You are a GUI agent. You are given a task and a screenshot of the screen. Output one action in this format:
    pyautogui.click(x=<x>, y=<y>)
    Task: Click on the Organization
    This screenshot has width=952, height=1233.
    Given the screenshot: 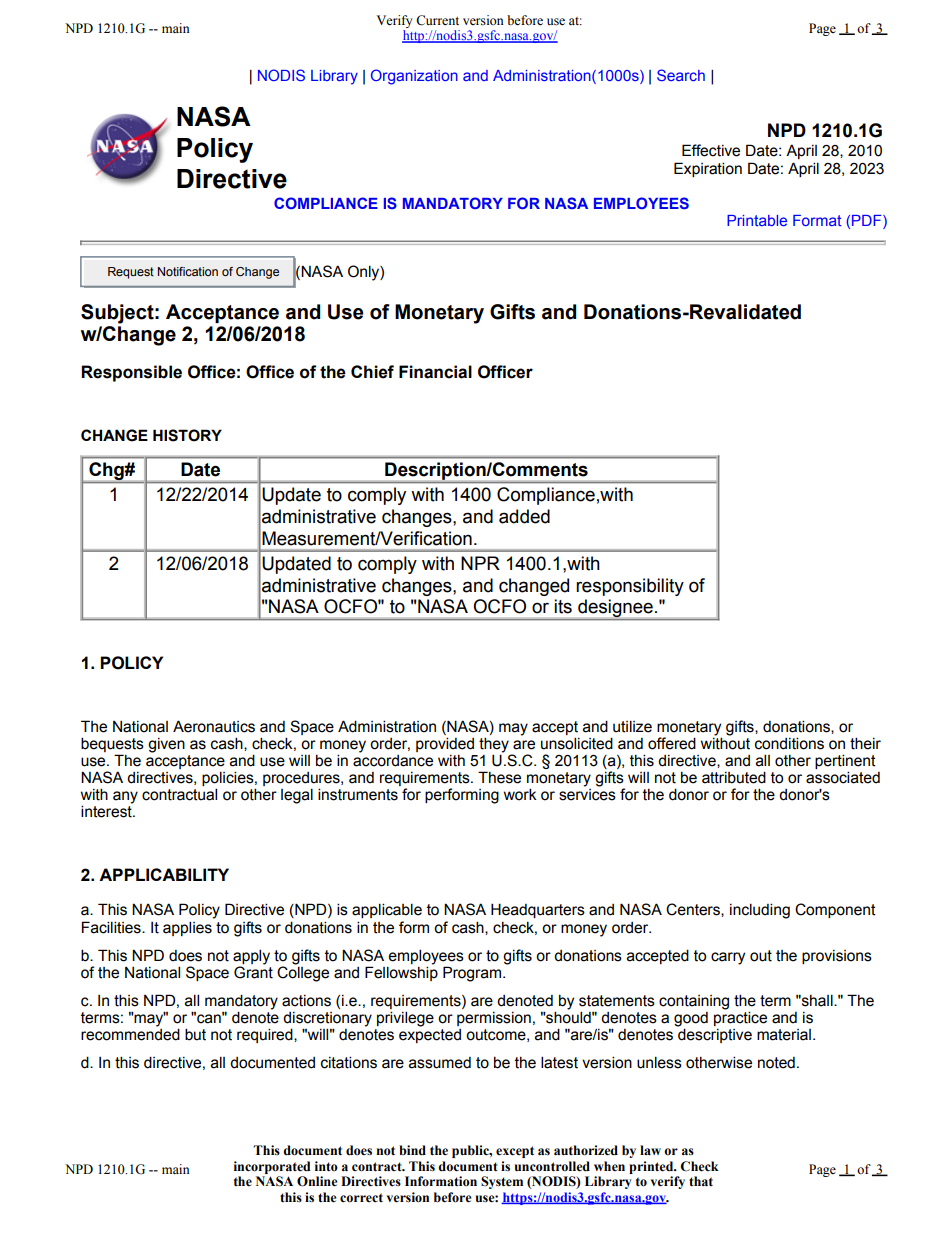 What is the action you would take?
    pyautogui.click(x=414, y=77)
